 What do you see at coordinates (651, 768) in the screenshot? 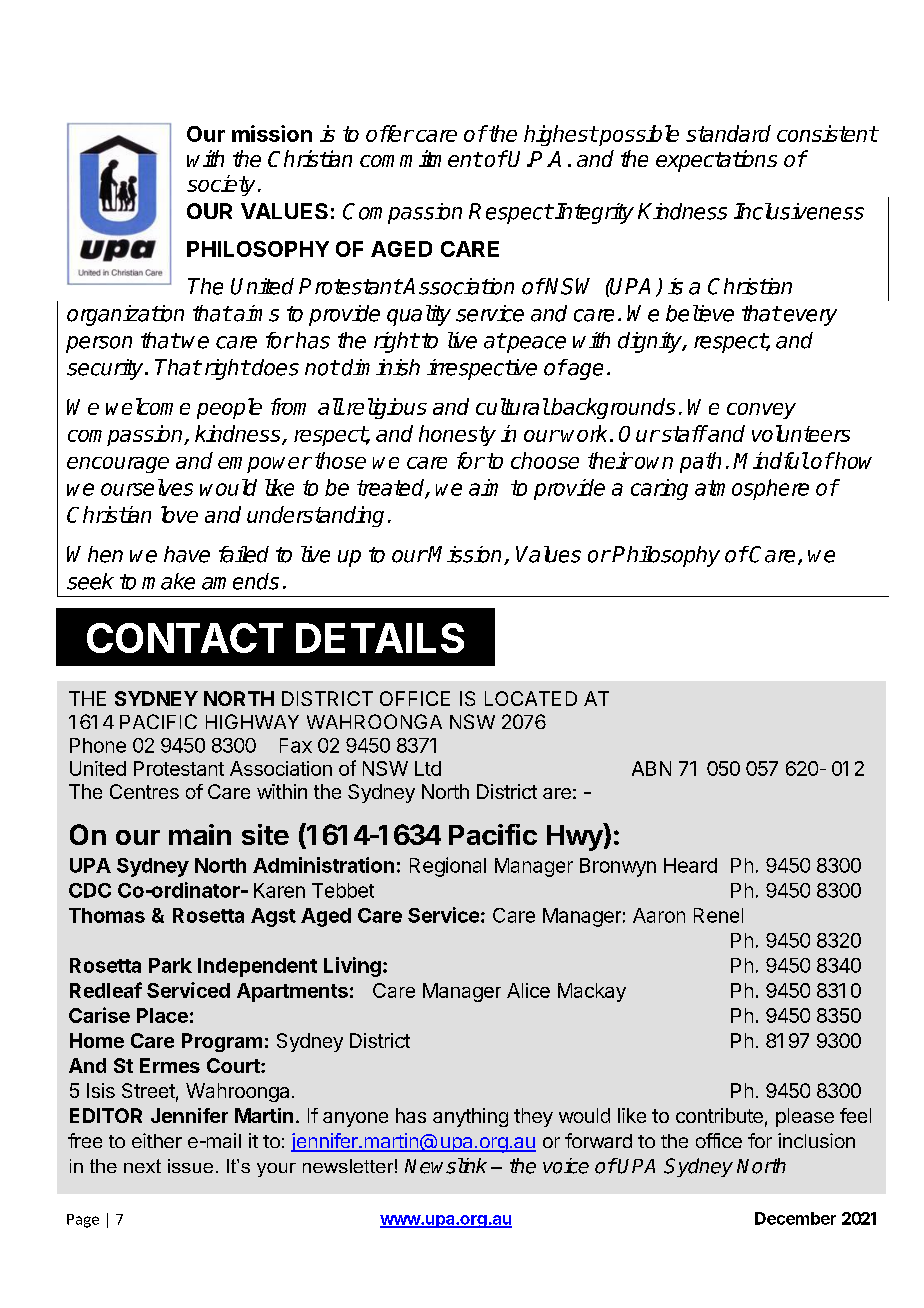
I see `ABN` at bounding box center [651, 768].
